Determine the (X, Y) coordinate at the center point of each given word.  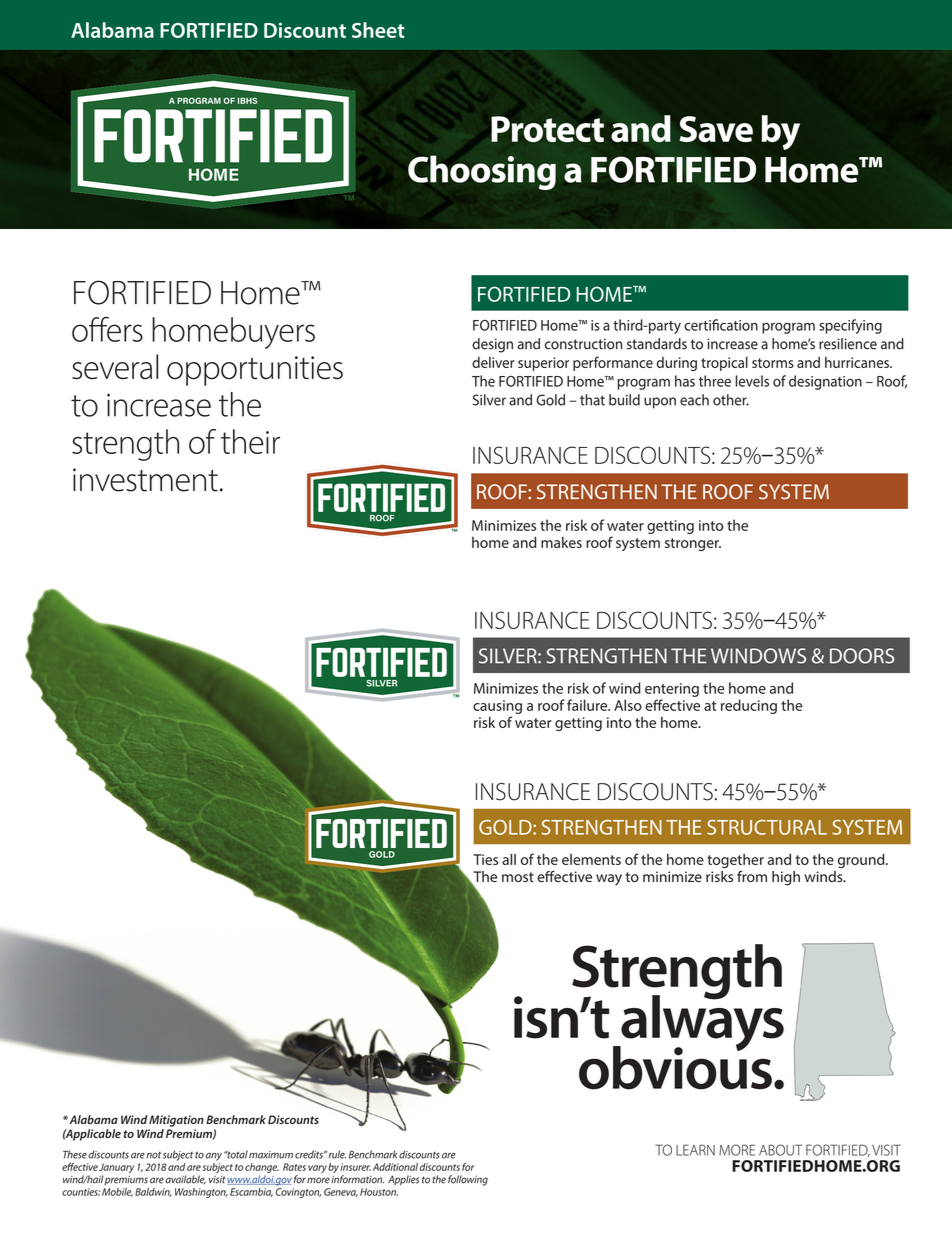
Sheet (378, 30)
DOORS (862, 656)
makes (561, 542)
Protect (547, 129)
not (153, 1155)
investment (145, 480)
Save (716, 129)
